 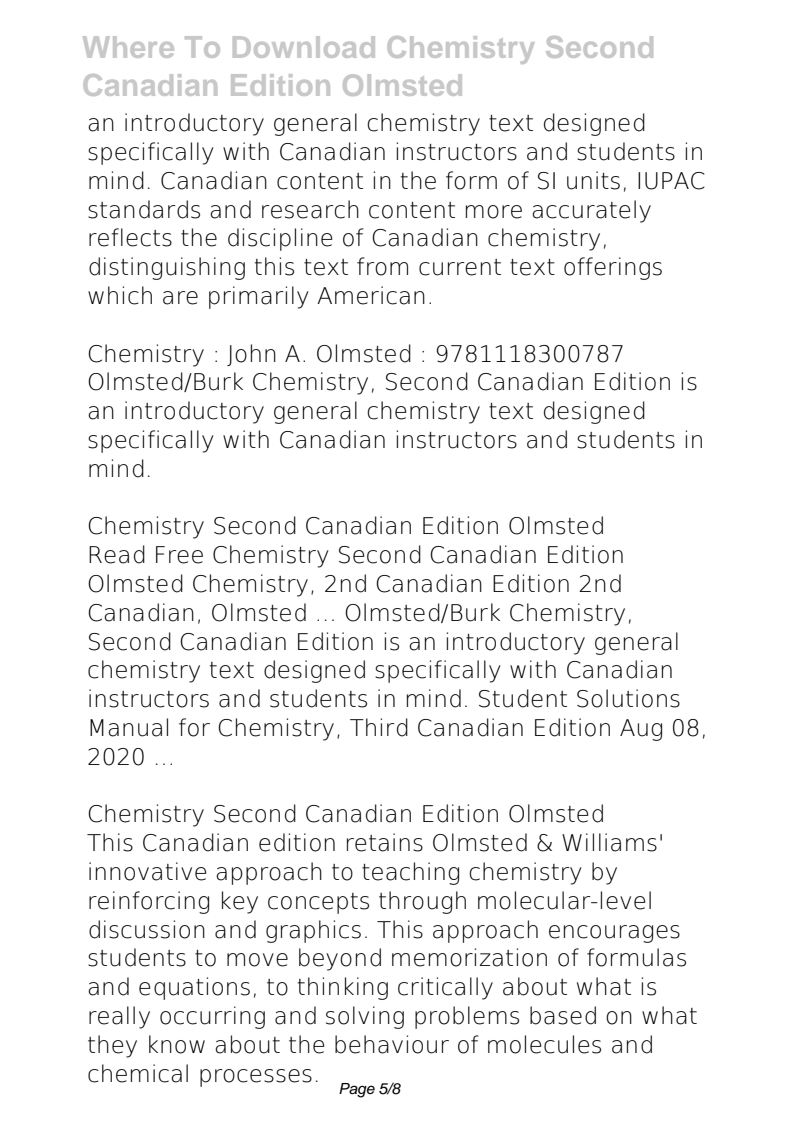 What do you see at coordinates (385, 842) in the document?
I see `retains` at bounding box center [385, 842].
